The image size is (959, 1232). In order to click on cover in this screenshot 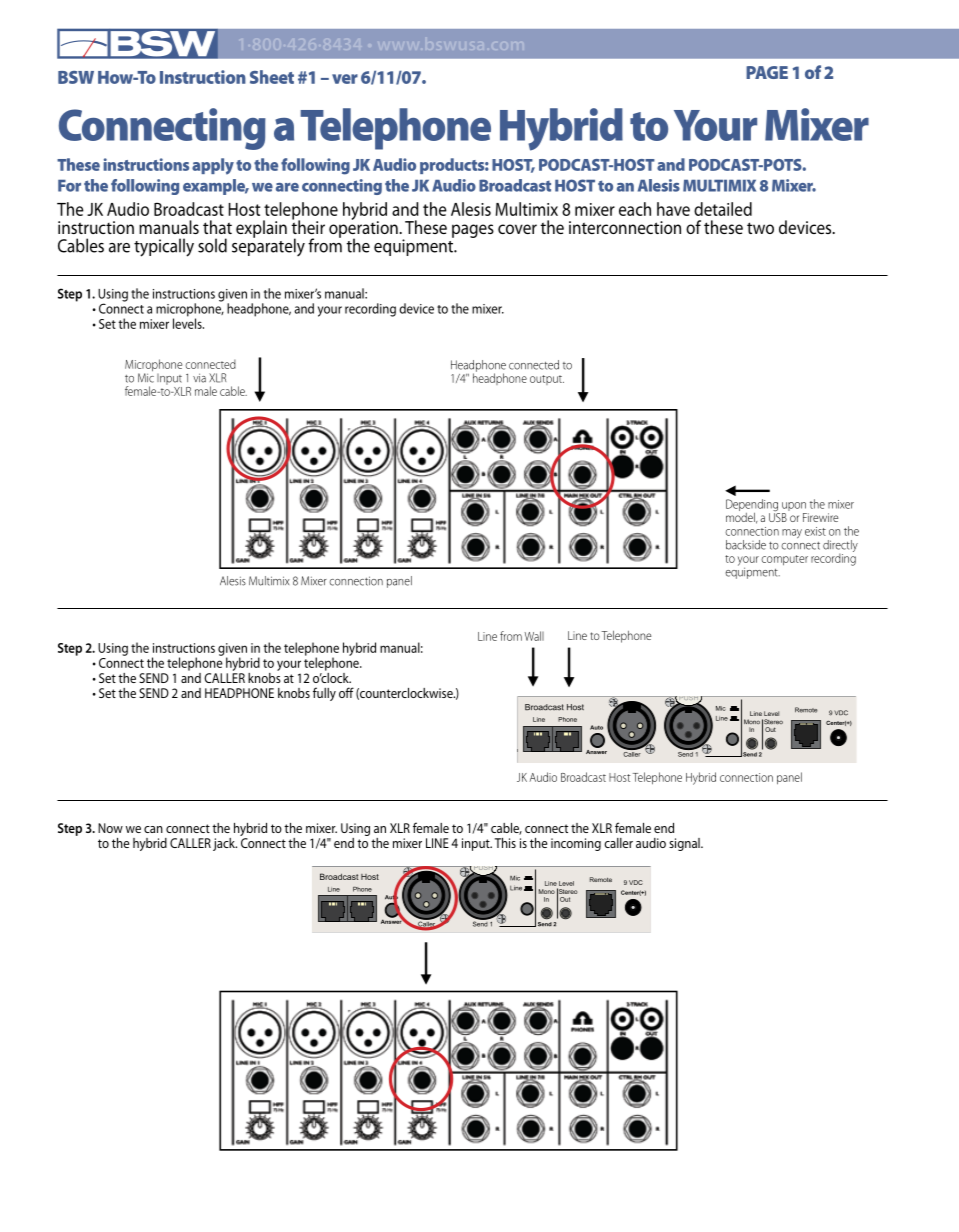, I will do `click(517, 229)`.
